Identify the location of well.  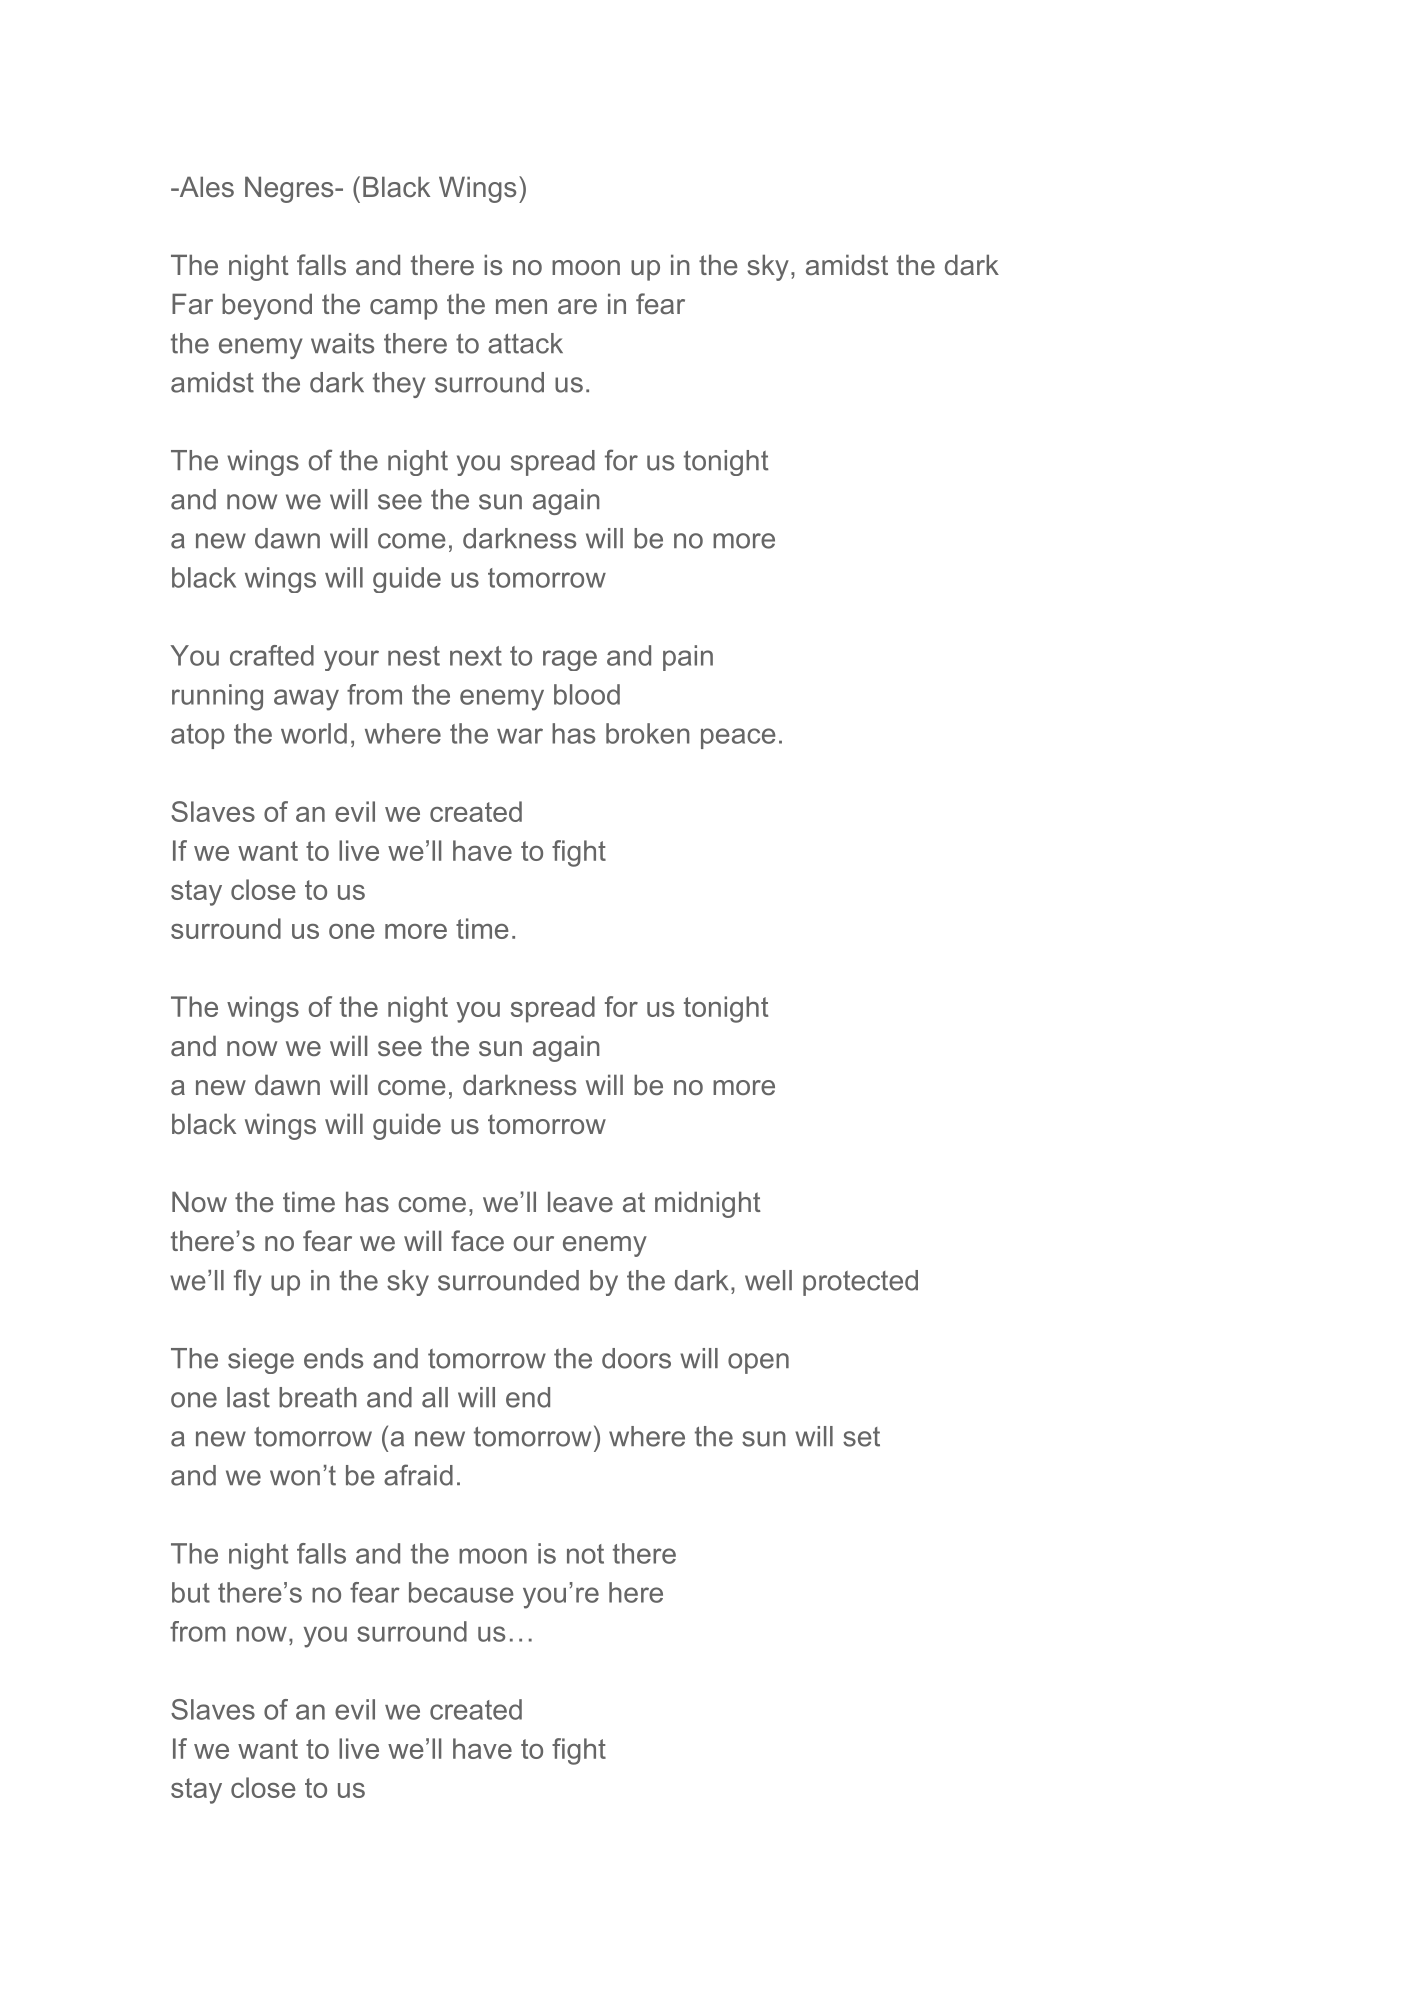
(768, 1280).
